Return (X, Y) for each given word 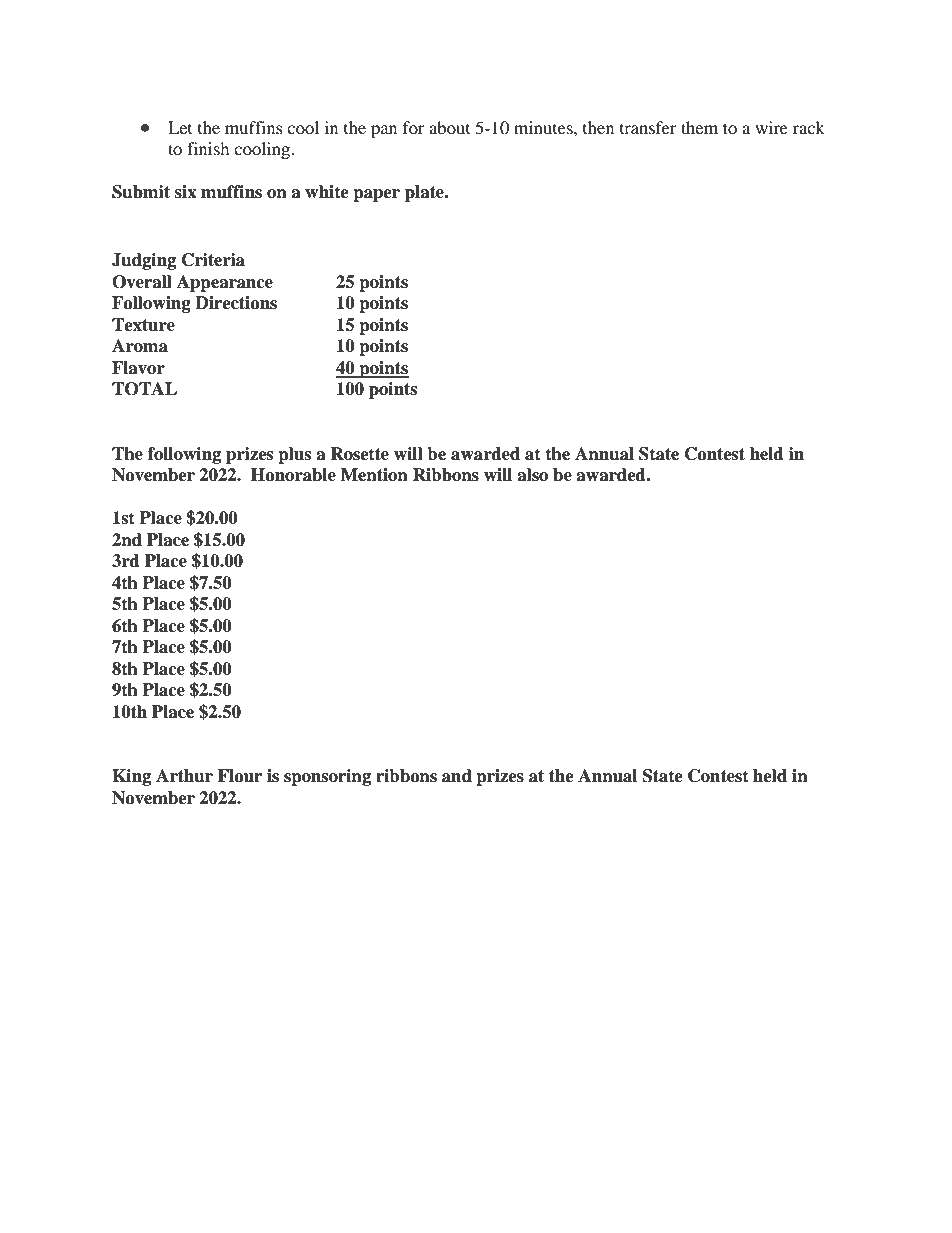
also (532, 475)
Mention (374, 475)
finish (208, 148)
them (699, 127)
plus (294, 455)
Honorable (293, 475)
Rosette (359, 454)
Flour (240, 776)
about (449, 127)
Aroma (140, 346)
